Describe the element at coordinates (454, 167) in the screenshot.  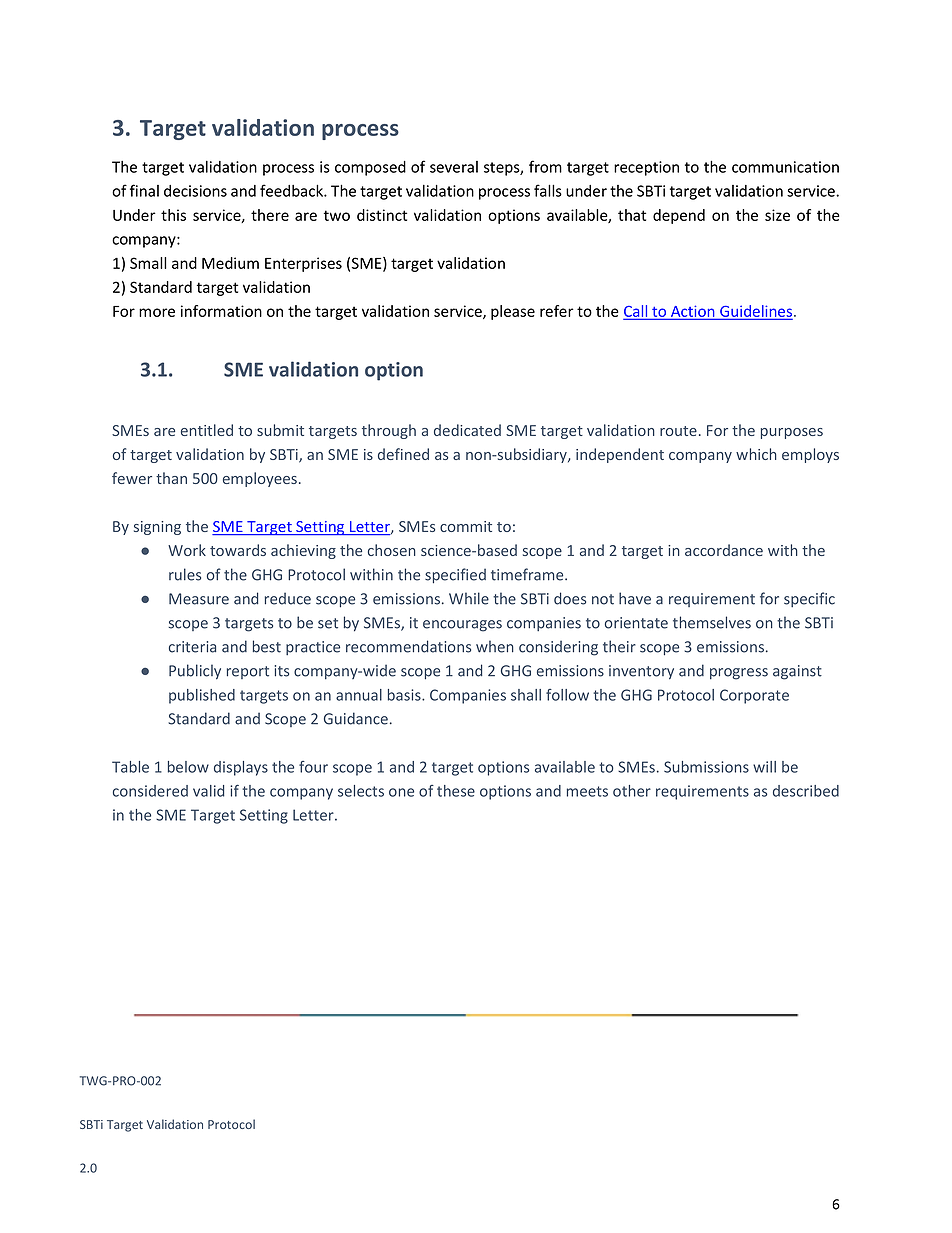
I see `several` at that location.
